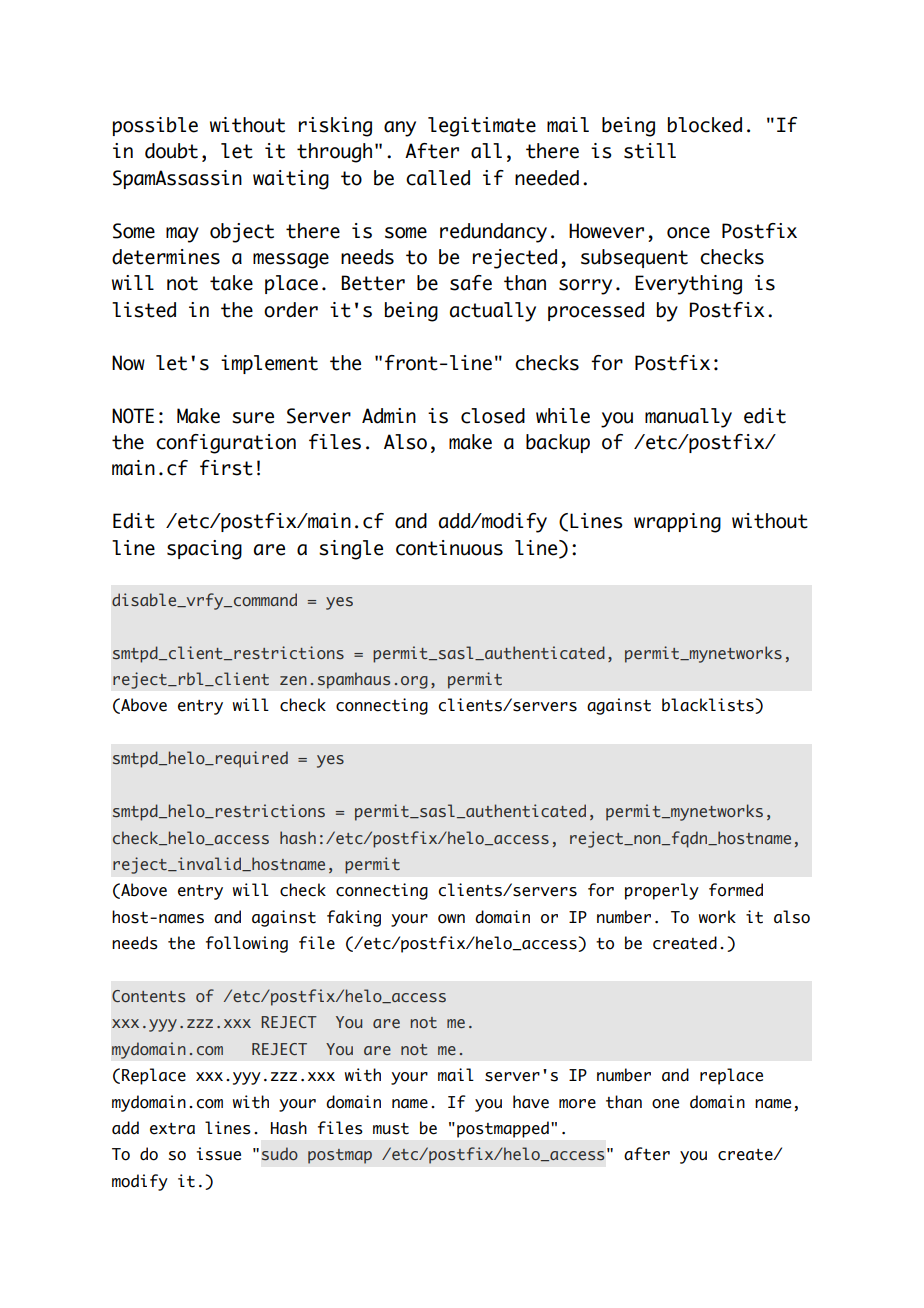 The width and height of the screenshot is (924, 1308). What do you see at coordinates (709, 706) in the screenshot?
I see `blacklists` at bounding box center [709, 706].
